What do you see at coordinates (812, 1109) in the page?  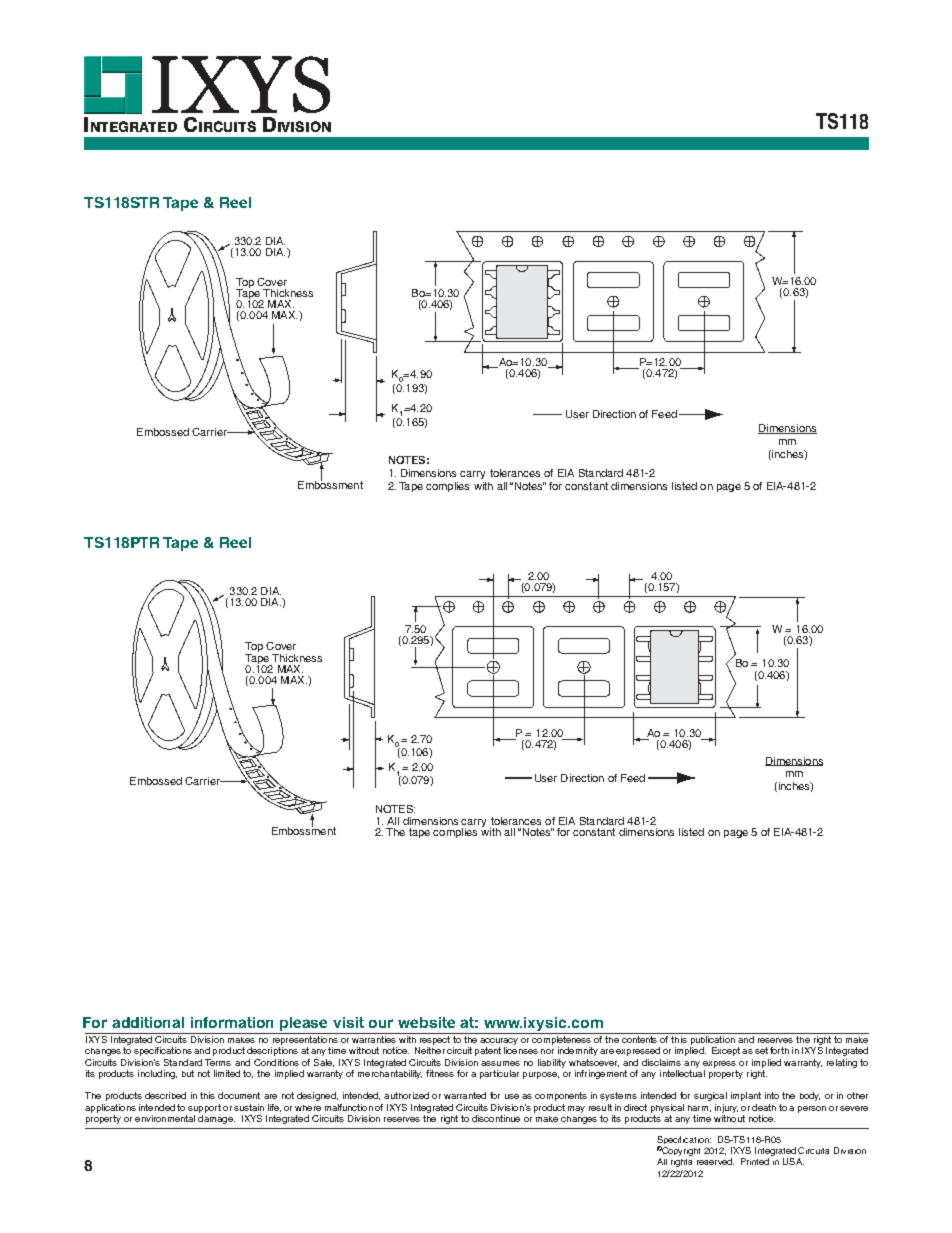 I see `person` at bounding box center [812, 1109].
